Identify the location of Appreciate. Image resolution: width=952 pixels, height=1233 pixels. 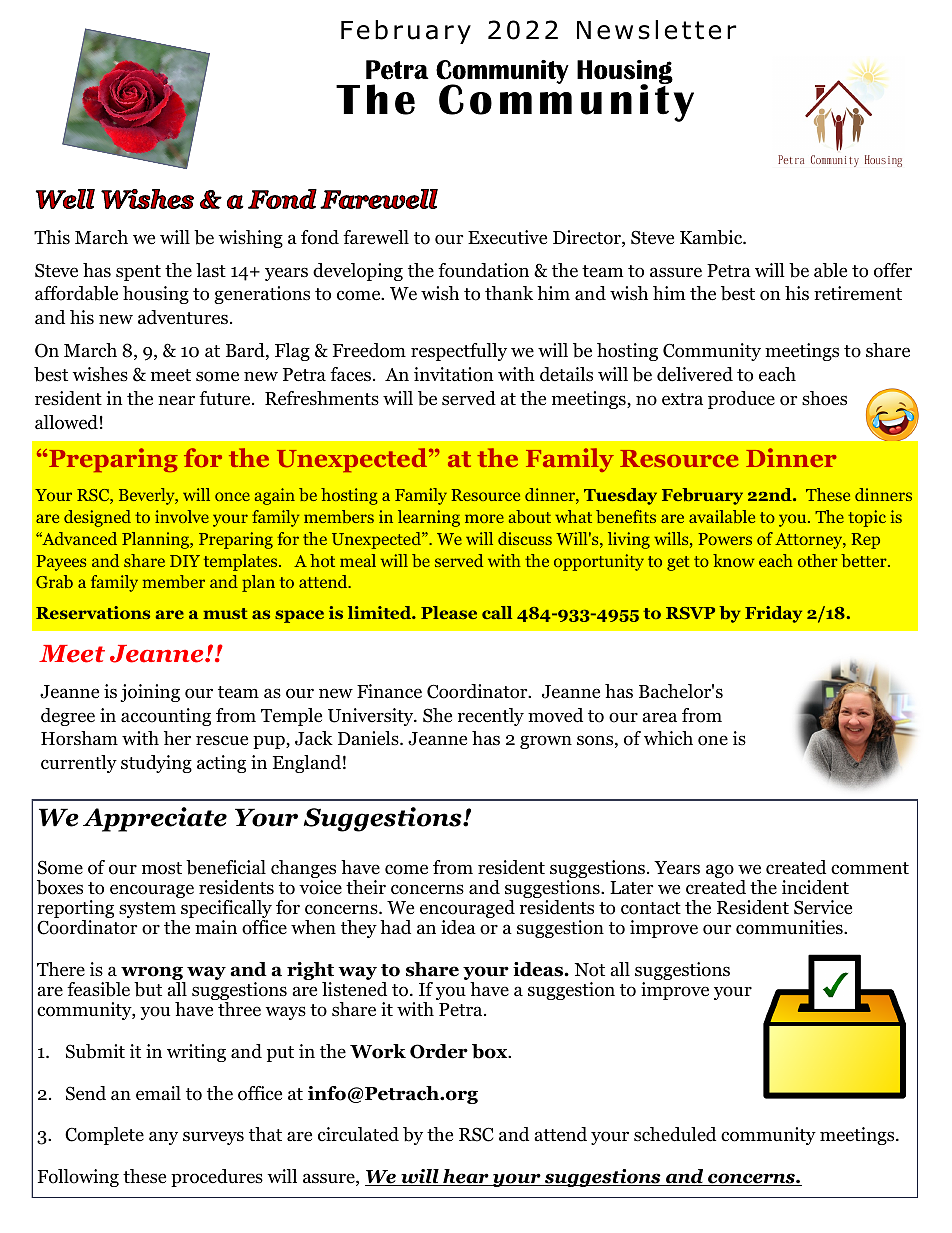
(155, 819).
